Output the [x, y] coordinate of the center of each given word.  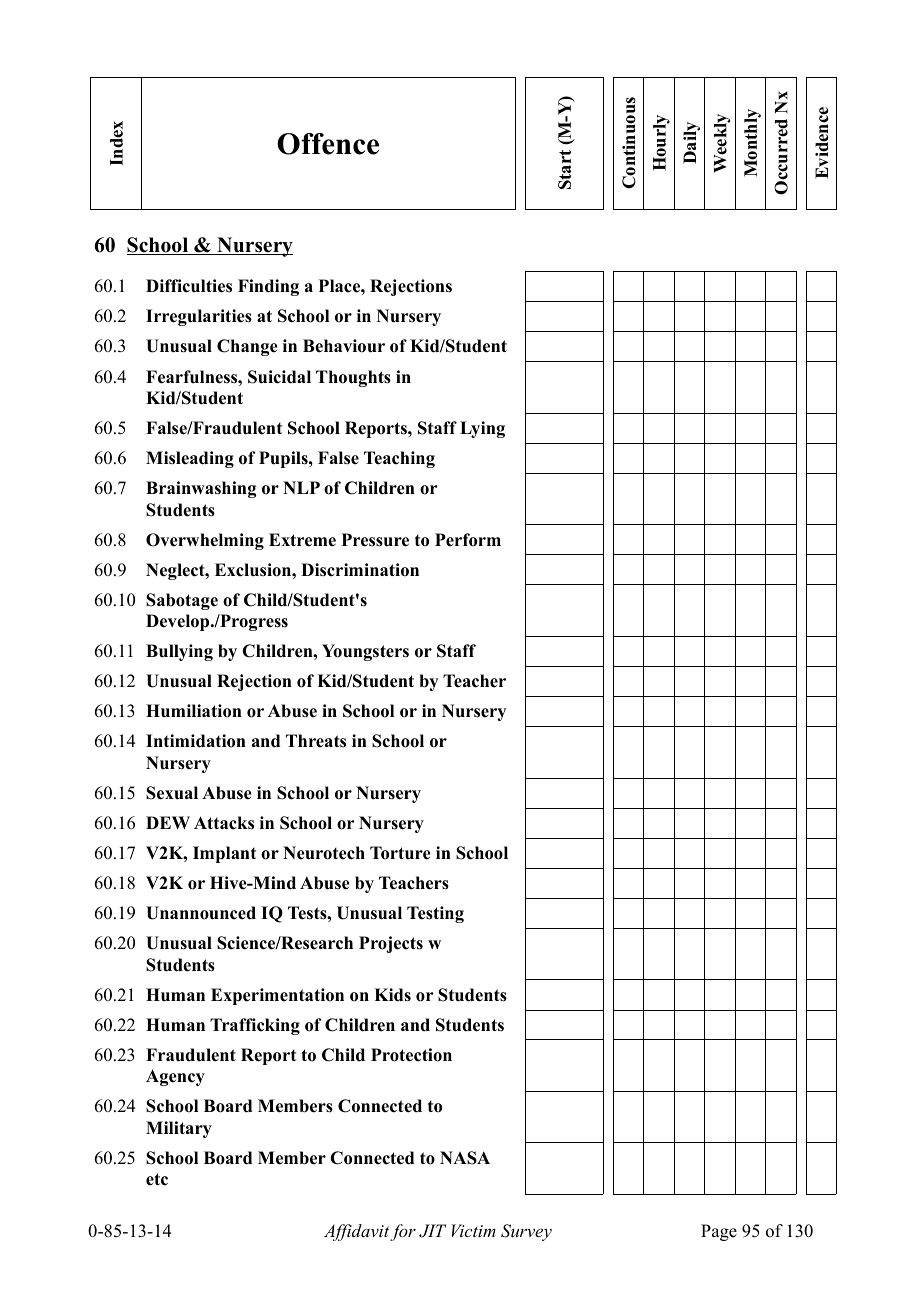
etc [157, 1179]
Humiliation [194, 711]
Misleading [190, 459]
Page [719, 1232]
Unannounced [201, 913]
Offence [328, 144]
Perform [468, 540]
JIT [432, 1231]
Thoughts [353, 378]
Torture [400, 853]
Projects [391, 944]
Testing [435, 914]
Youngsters [365, 652]
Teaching [399, 459]
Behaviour [344, 346]
